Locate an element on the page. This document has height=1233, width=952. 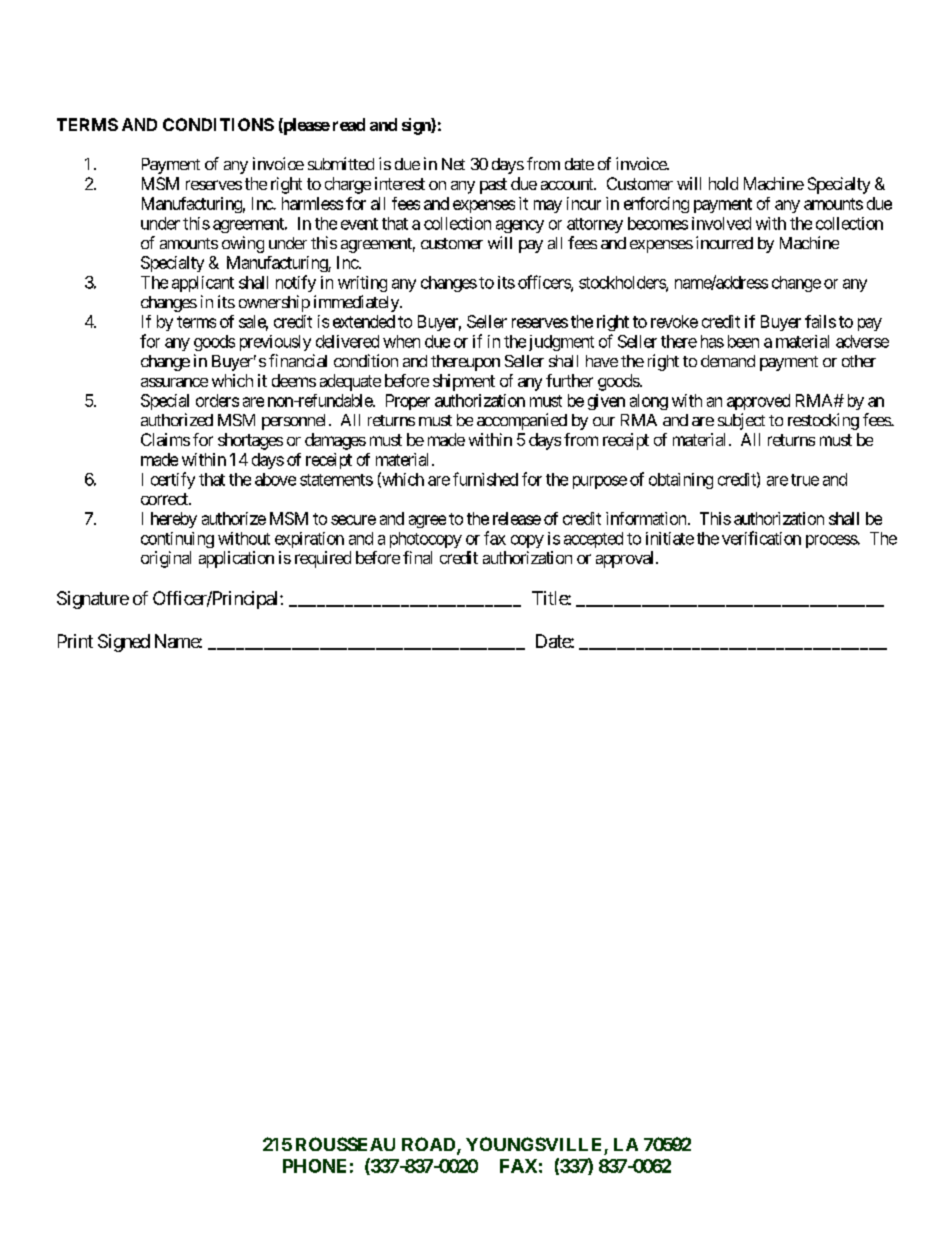
PHONE is located at coordinates (314, 1166).
